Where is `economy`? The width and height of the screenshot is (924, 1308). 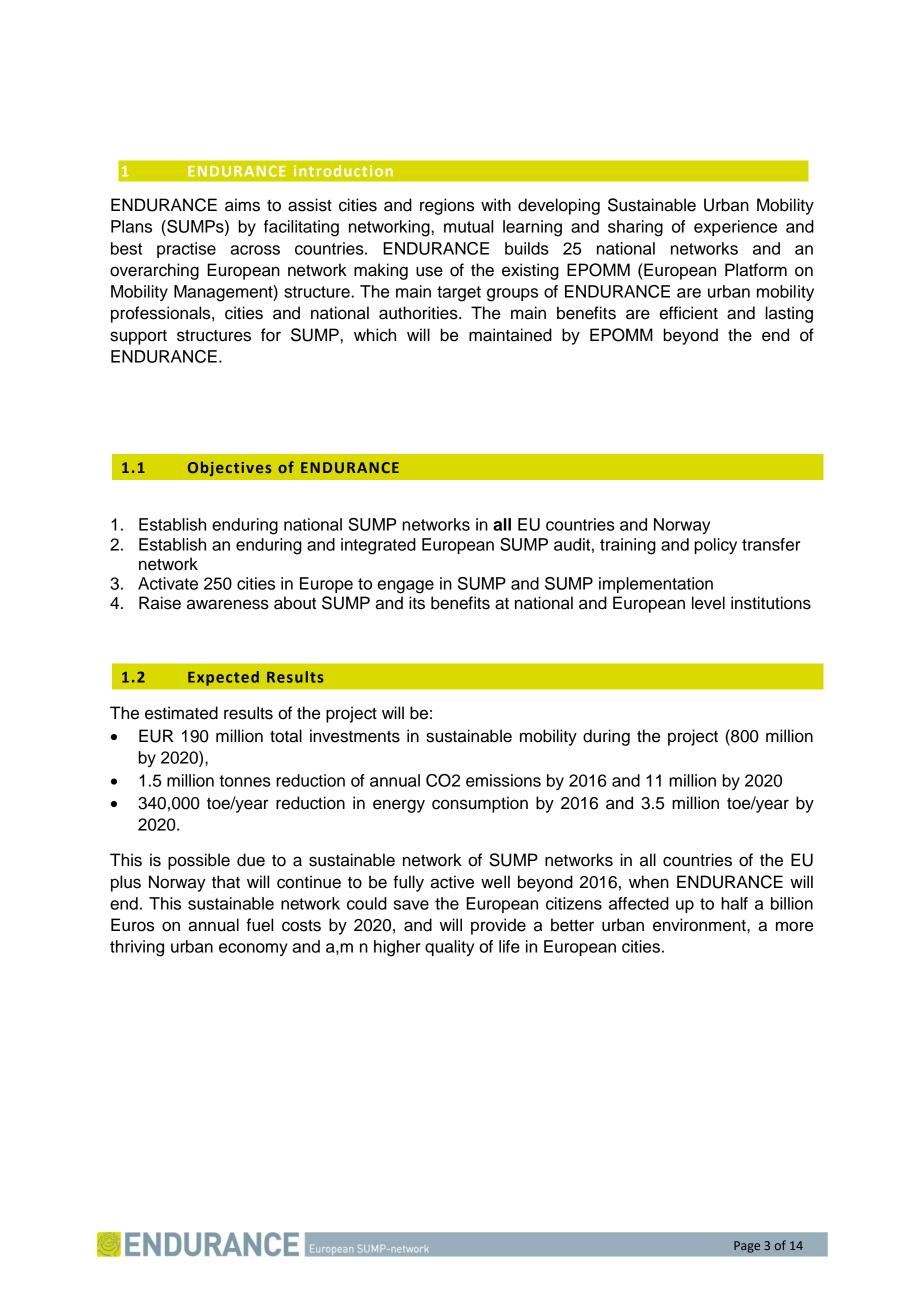 economy is located at coordinates (253, 949).
